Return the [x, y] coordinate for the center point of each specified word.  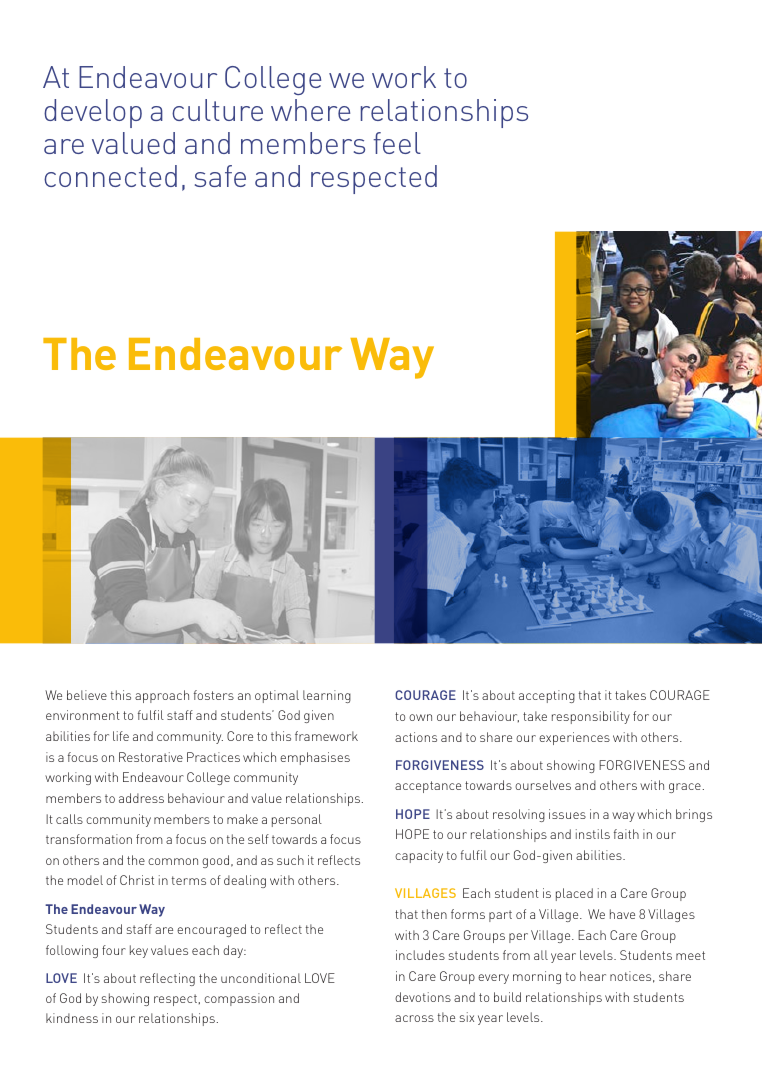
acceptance [428, 787]
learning [327, 696]
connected [110, 176]
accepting [547, 696]
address [141, 798]
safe [220, 176]
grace [685, 788]
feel [397, 143]
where [310, 110]
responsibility [591, 717]
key [139, 951]
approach [162, 696]
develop [93, 113]
